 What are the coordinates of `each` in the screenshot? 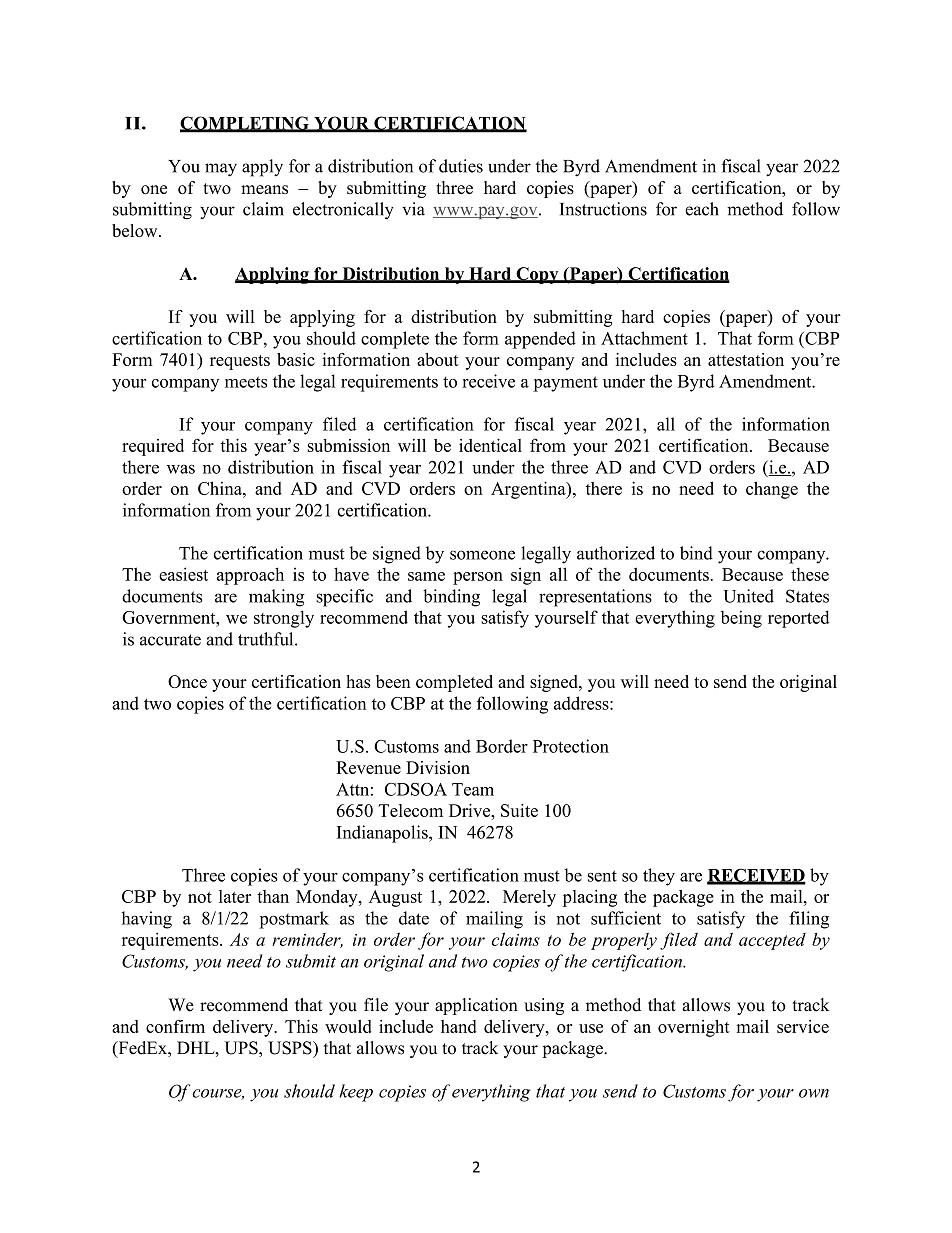 It's located at (702, 209).
